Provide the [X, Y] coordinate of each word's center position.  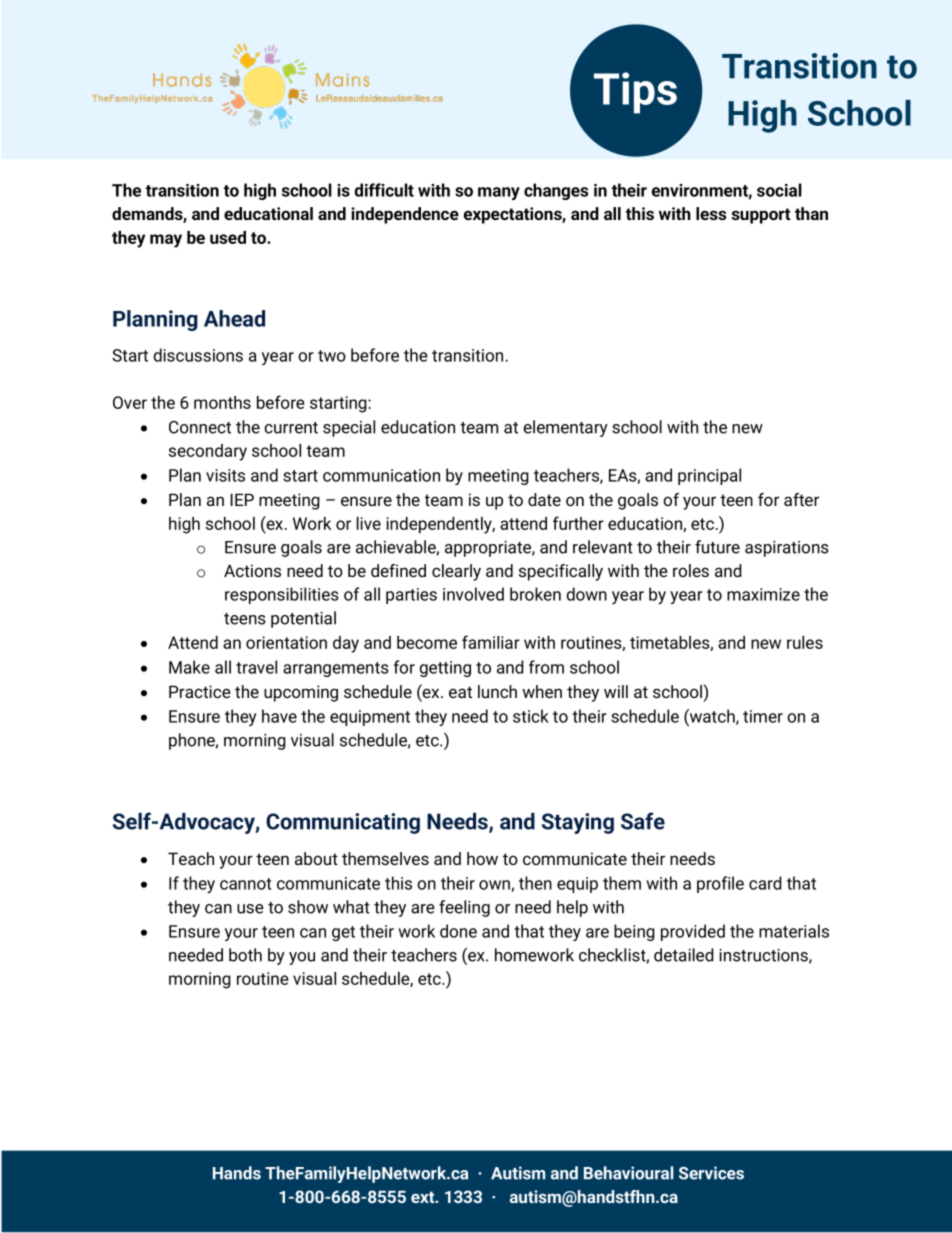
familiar [491, 642]
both [245, 955]
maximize [763, 594]
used [228, 237]
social [779, 190]
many [499, 193]
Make [189, 667]
